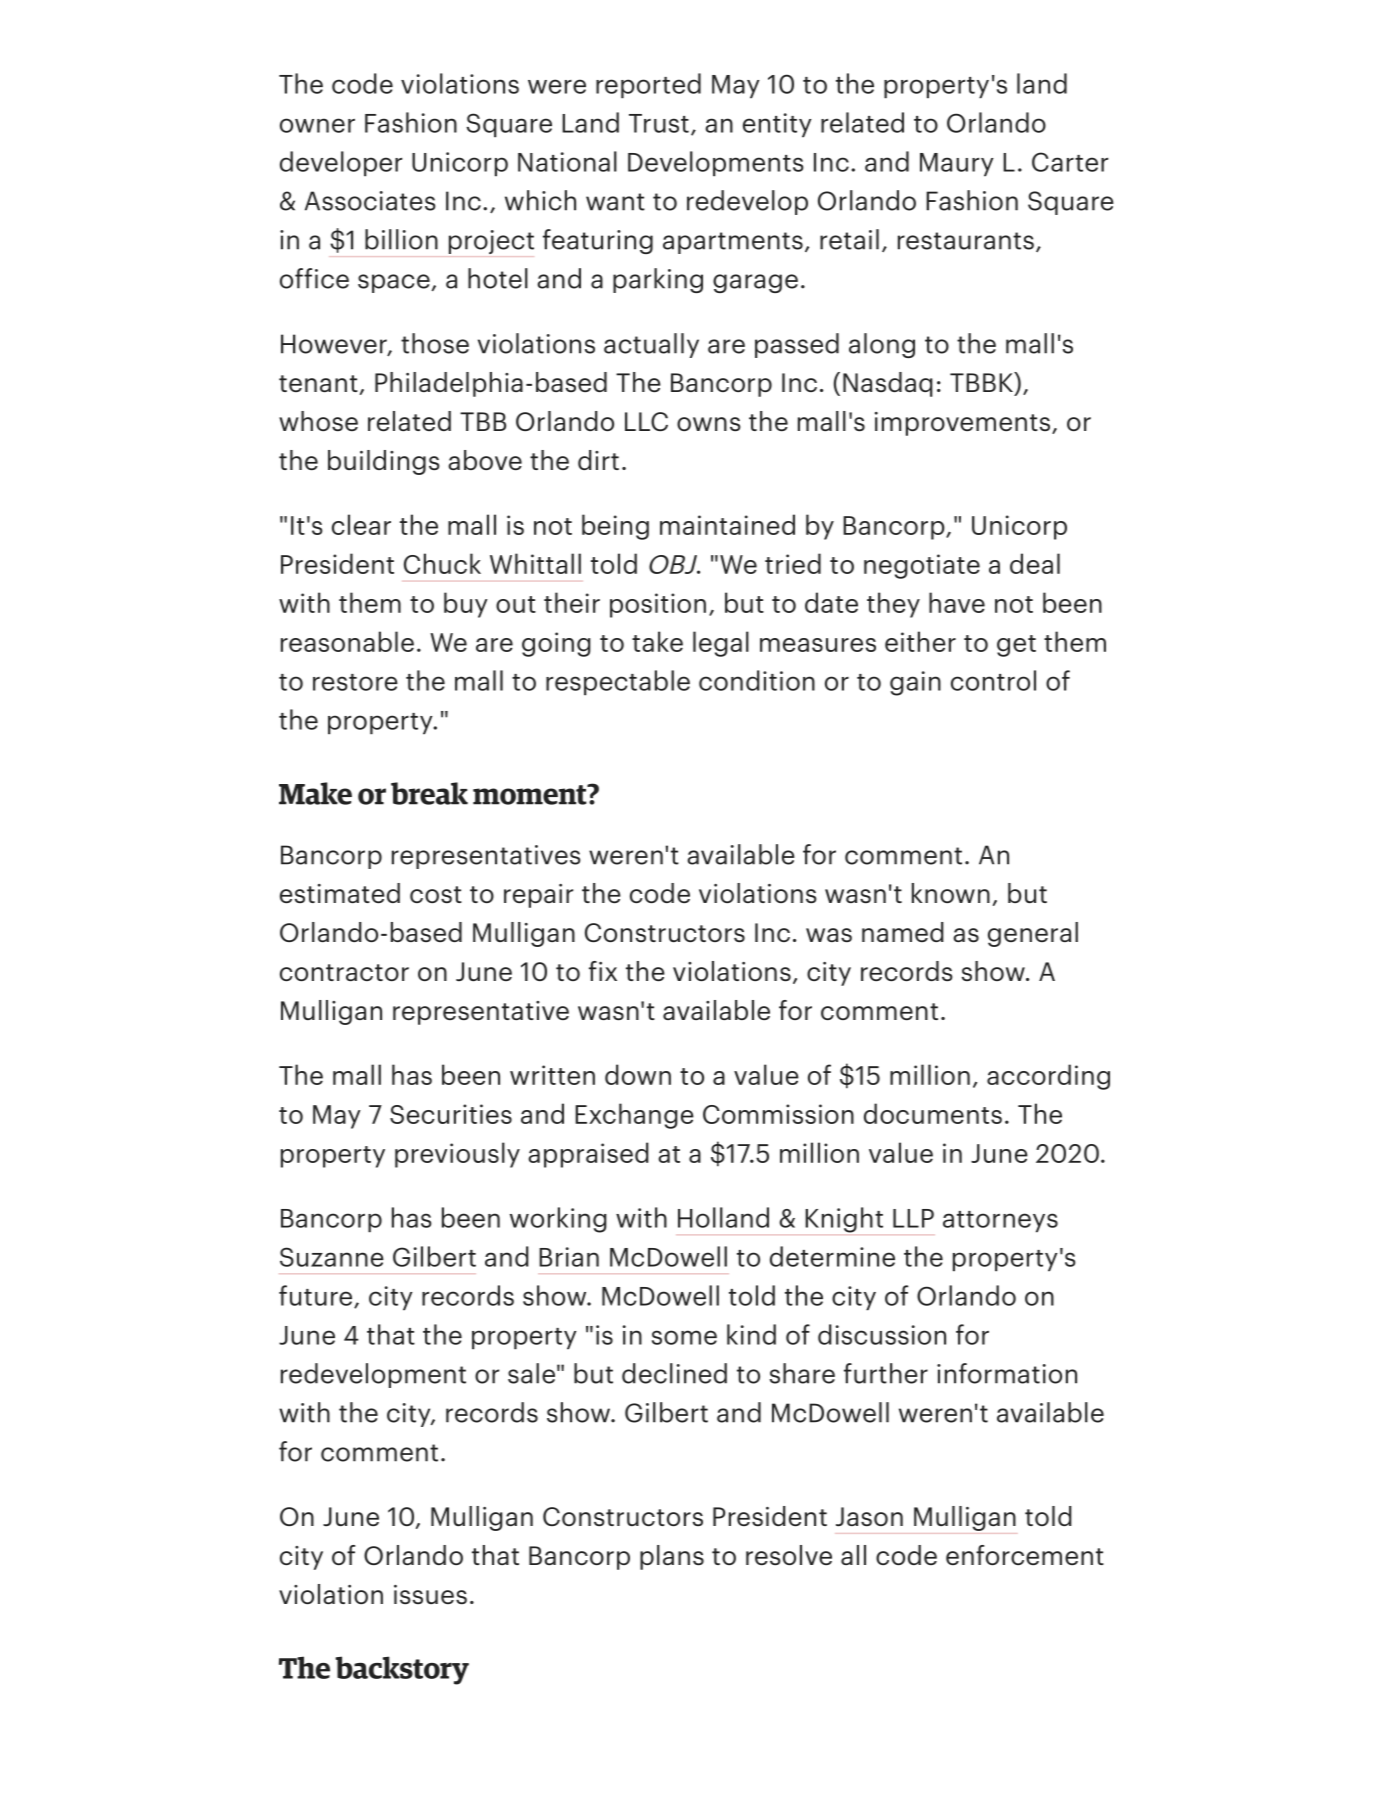 Image resolution: width=1394 pixels, height=1804 pixels. What do you see at coordinates (1000, 1222) in the screenshot?
I see `attorneys` at bounding box center [1000, 1222].
